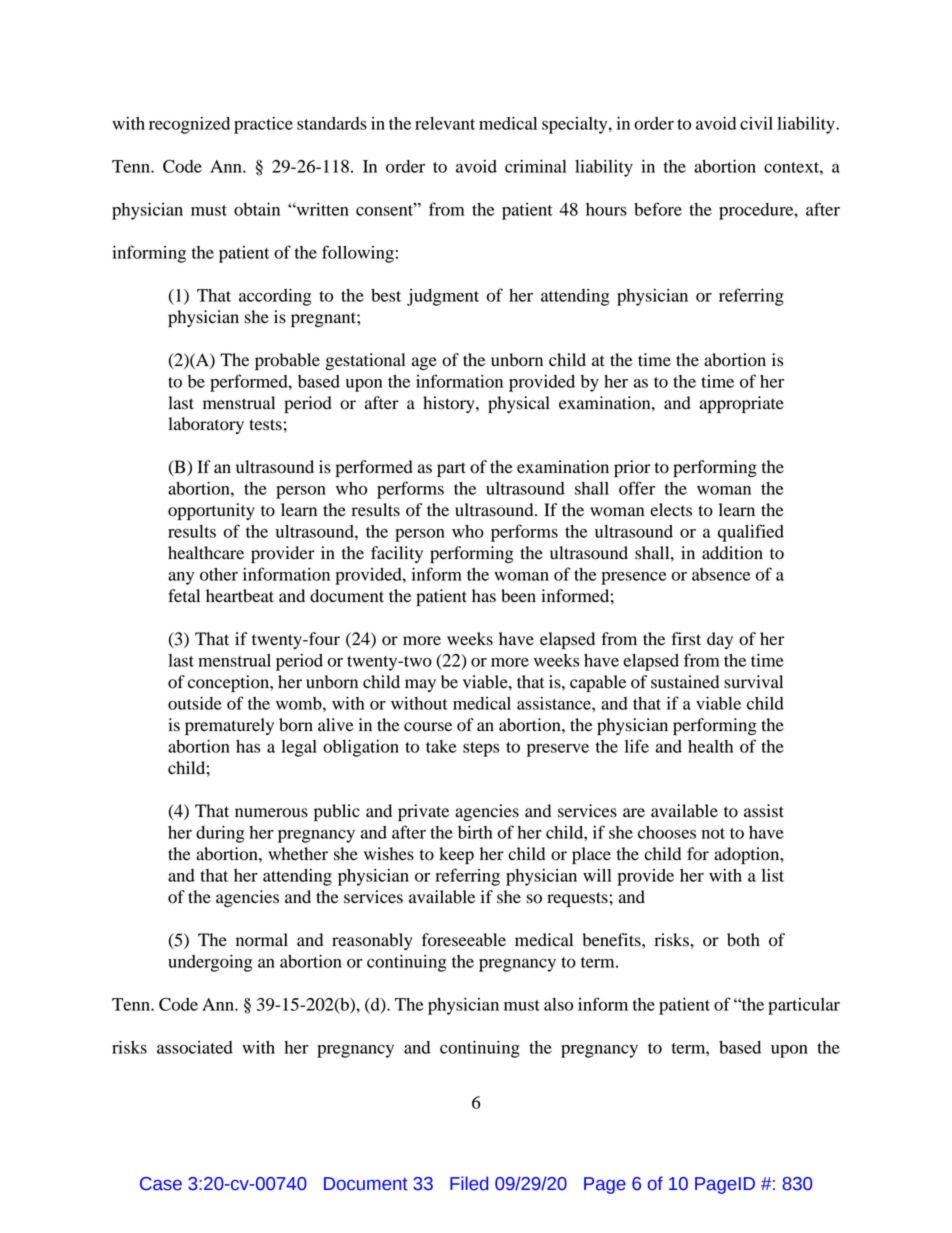 The image size is (952, 1233). What do you see at coordinates (397, 554) in the page?
I see `facility` at bounding box center [397, 554].
